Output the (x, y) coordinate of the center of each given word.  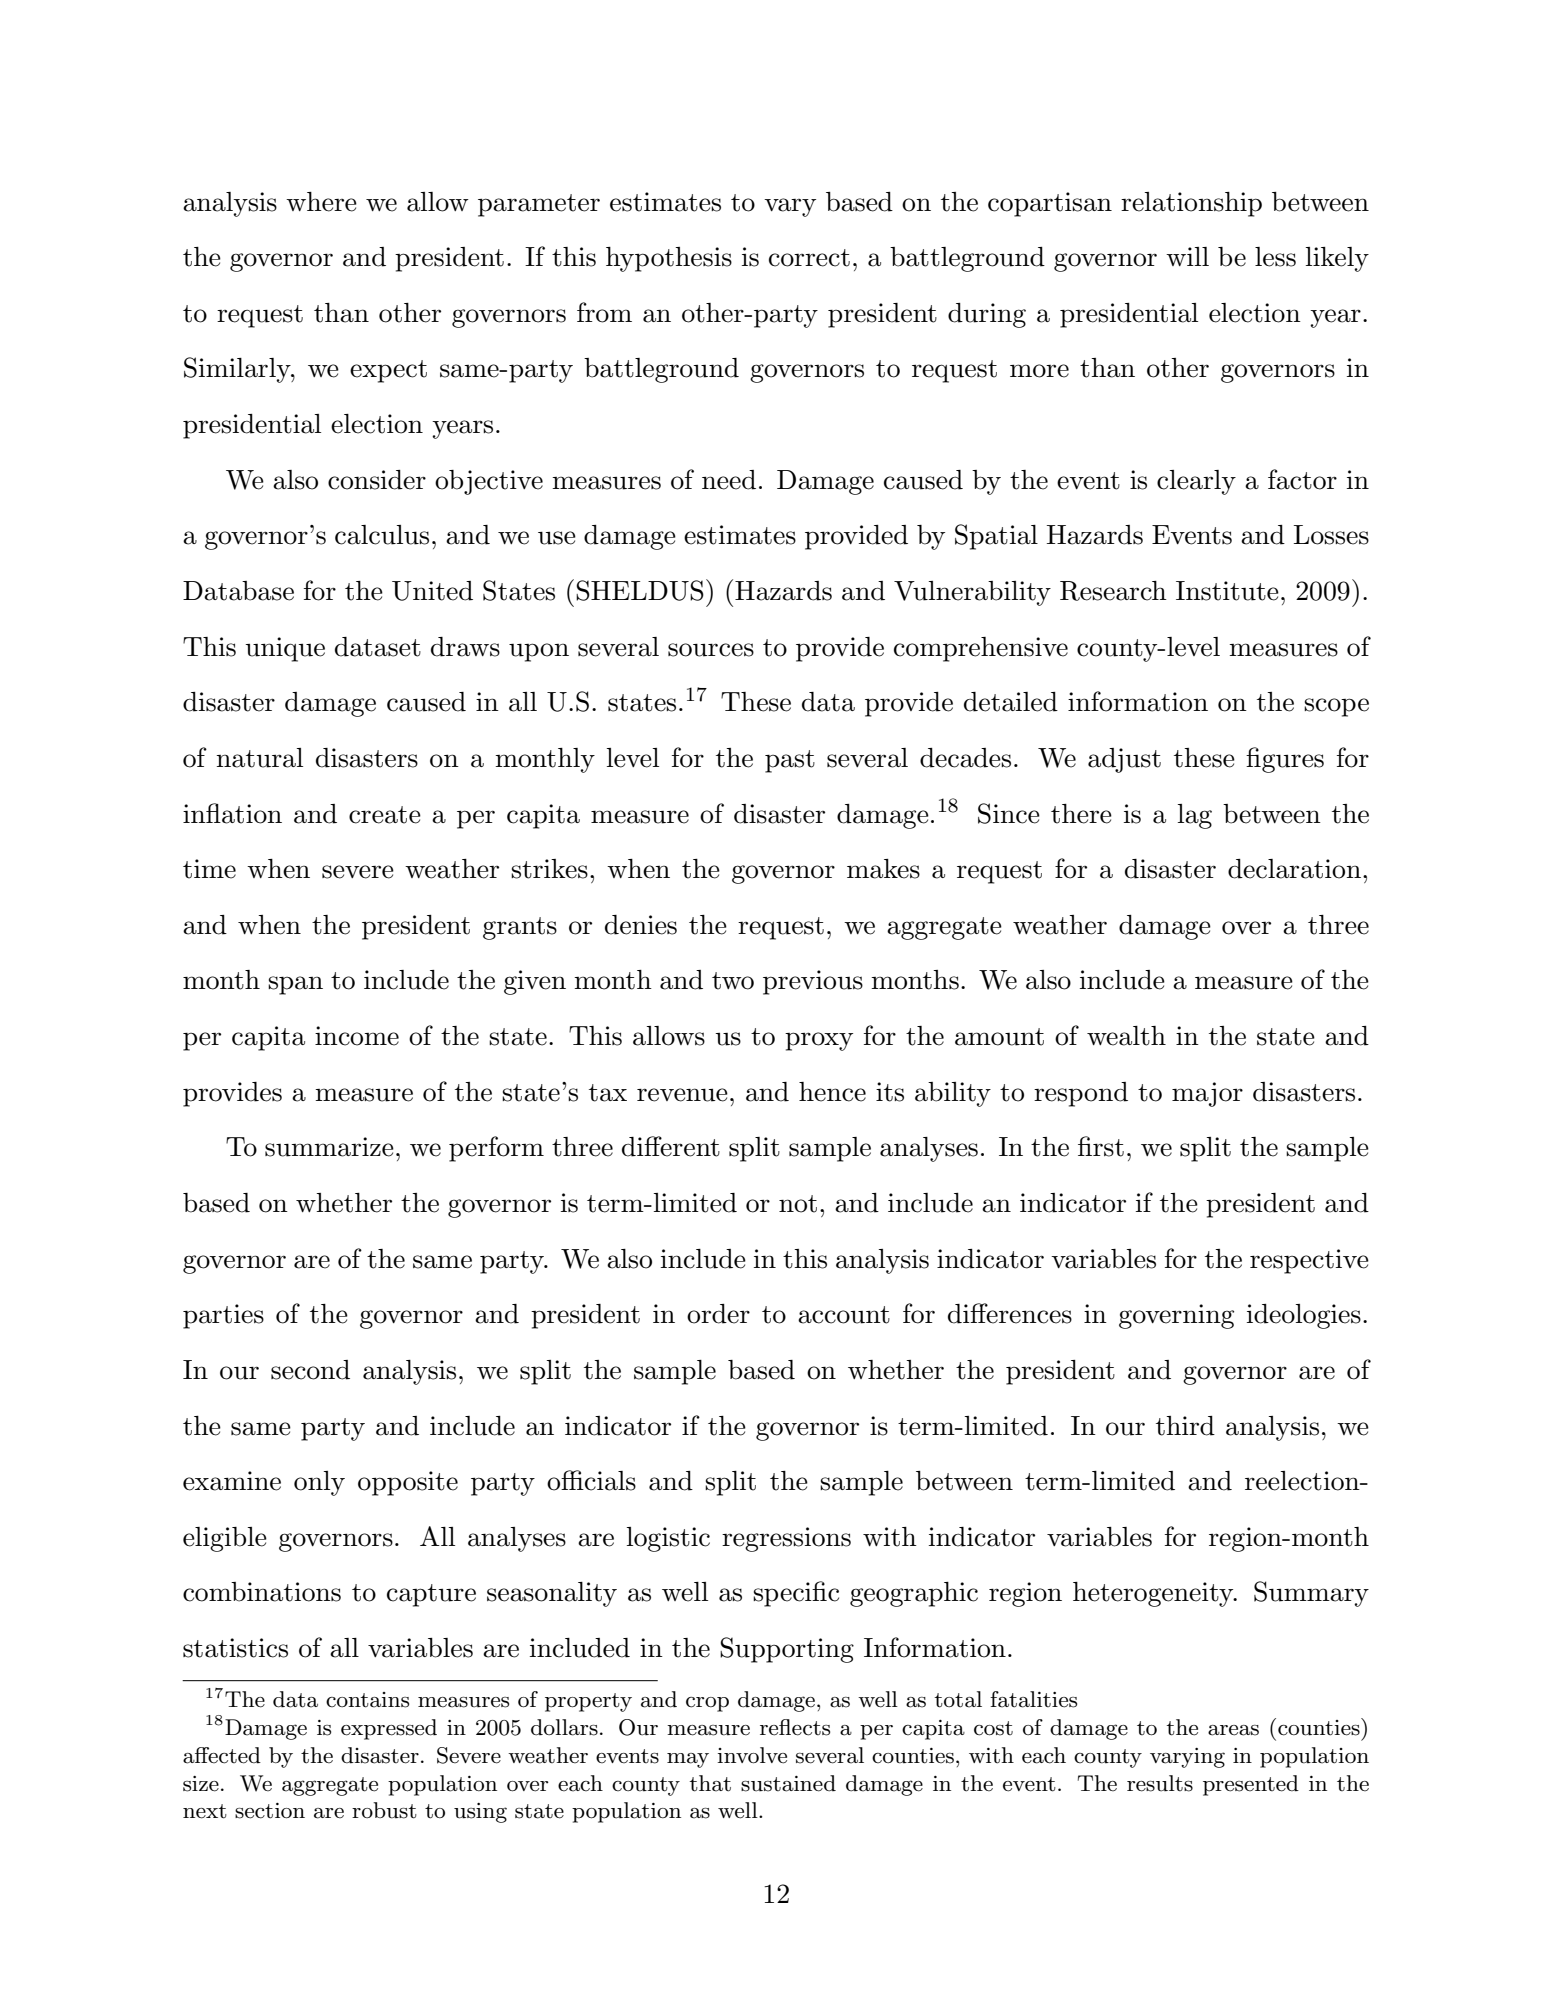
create (385, 815)
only (319, 1483)
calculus (382, 535)
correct (809, 258)
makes (883, 869)
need (729, 480)
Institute (1227, 591)
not (798, 1204)
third (1185, 1426)
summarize (329, 1147)
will (1187, 256)
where (321, 202)
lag (1195, 816)
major (1207, 1094)
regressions (786, 1539)
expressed (389, 1729)
